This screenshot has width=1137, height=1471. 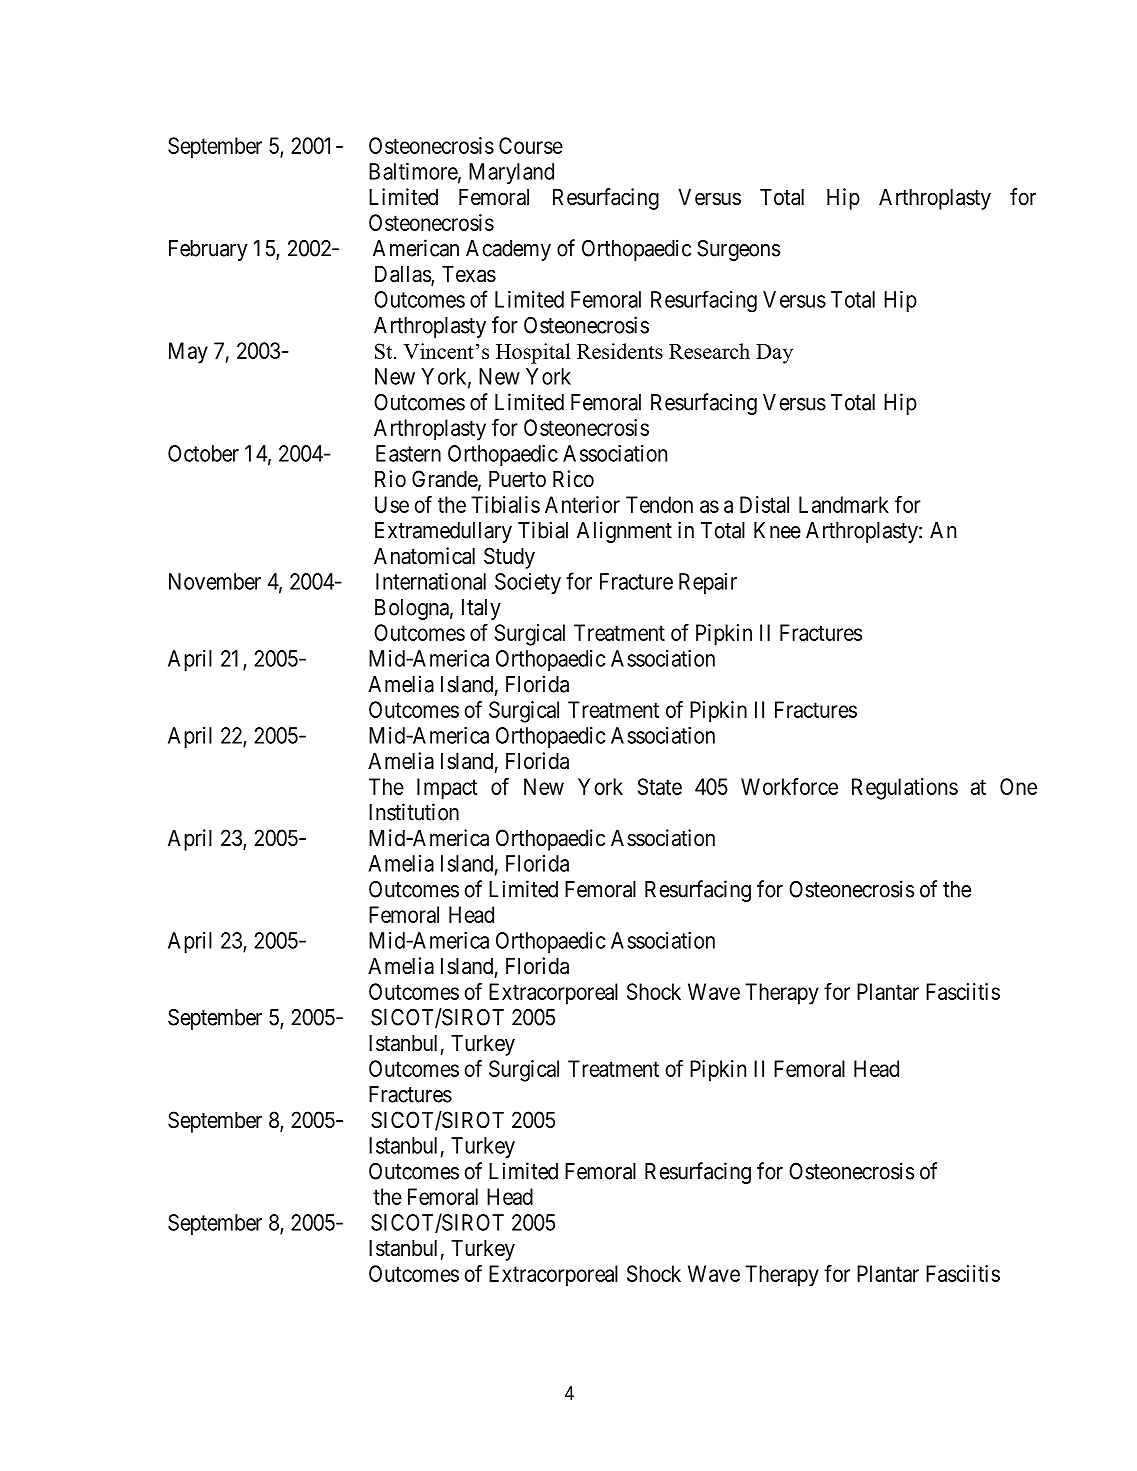 What do you see at coordinates (789, 786) in the screenshot?
I see `Workforce` at bounding box center [789, 786].
